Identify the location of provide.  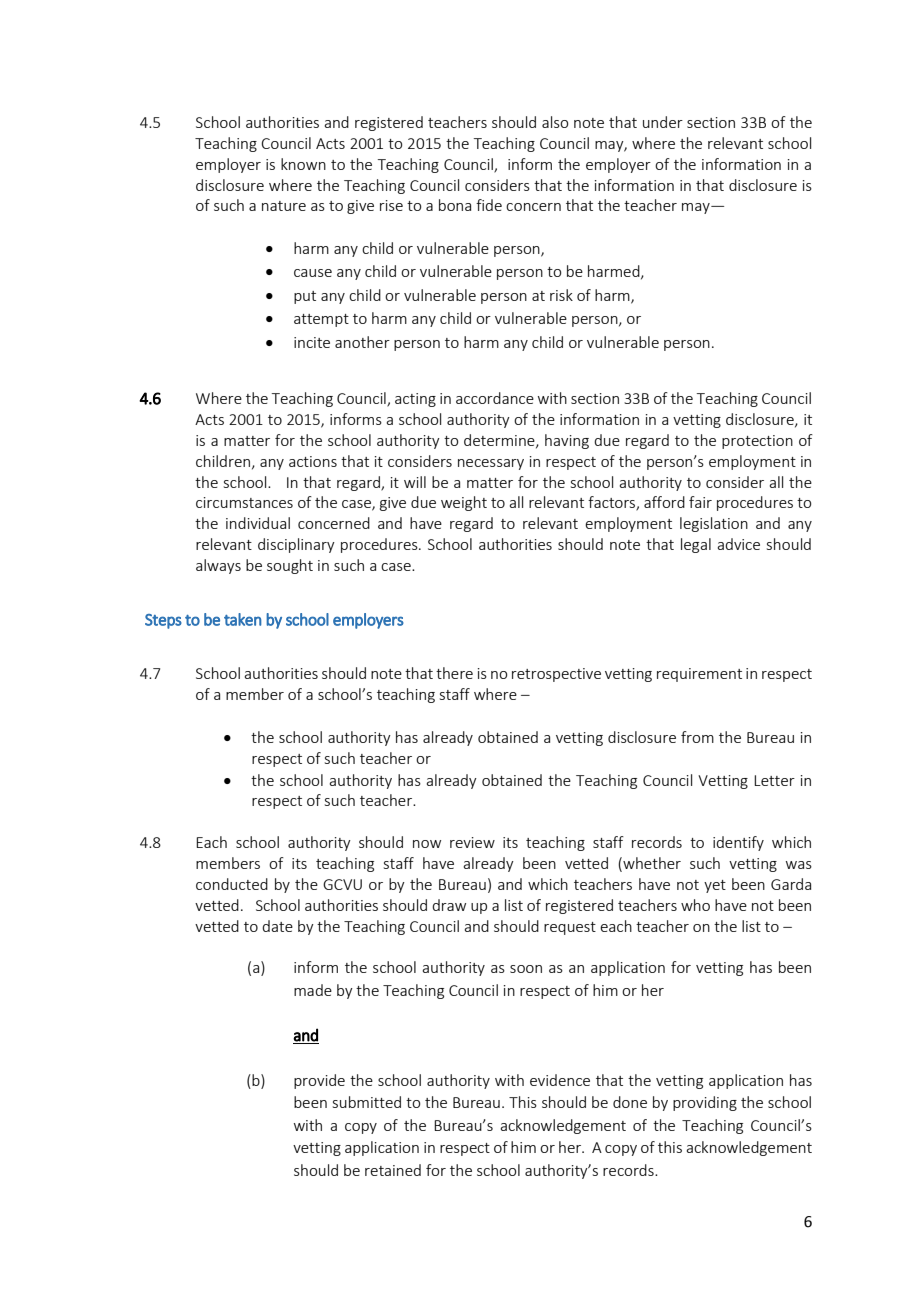
(319, 1081).
